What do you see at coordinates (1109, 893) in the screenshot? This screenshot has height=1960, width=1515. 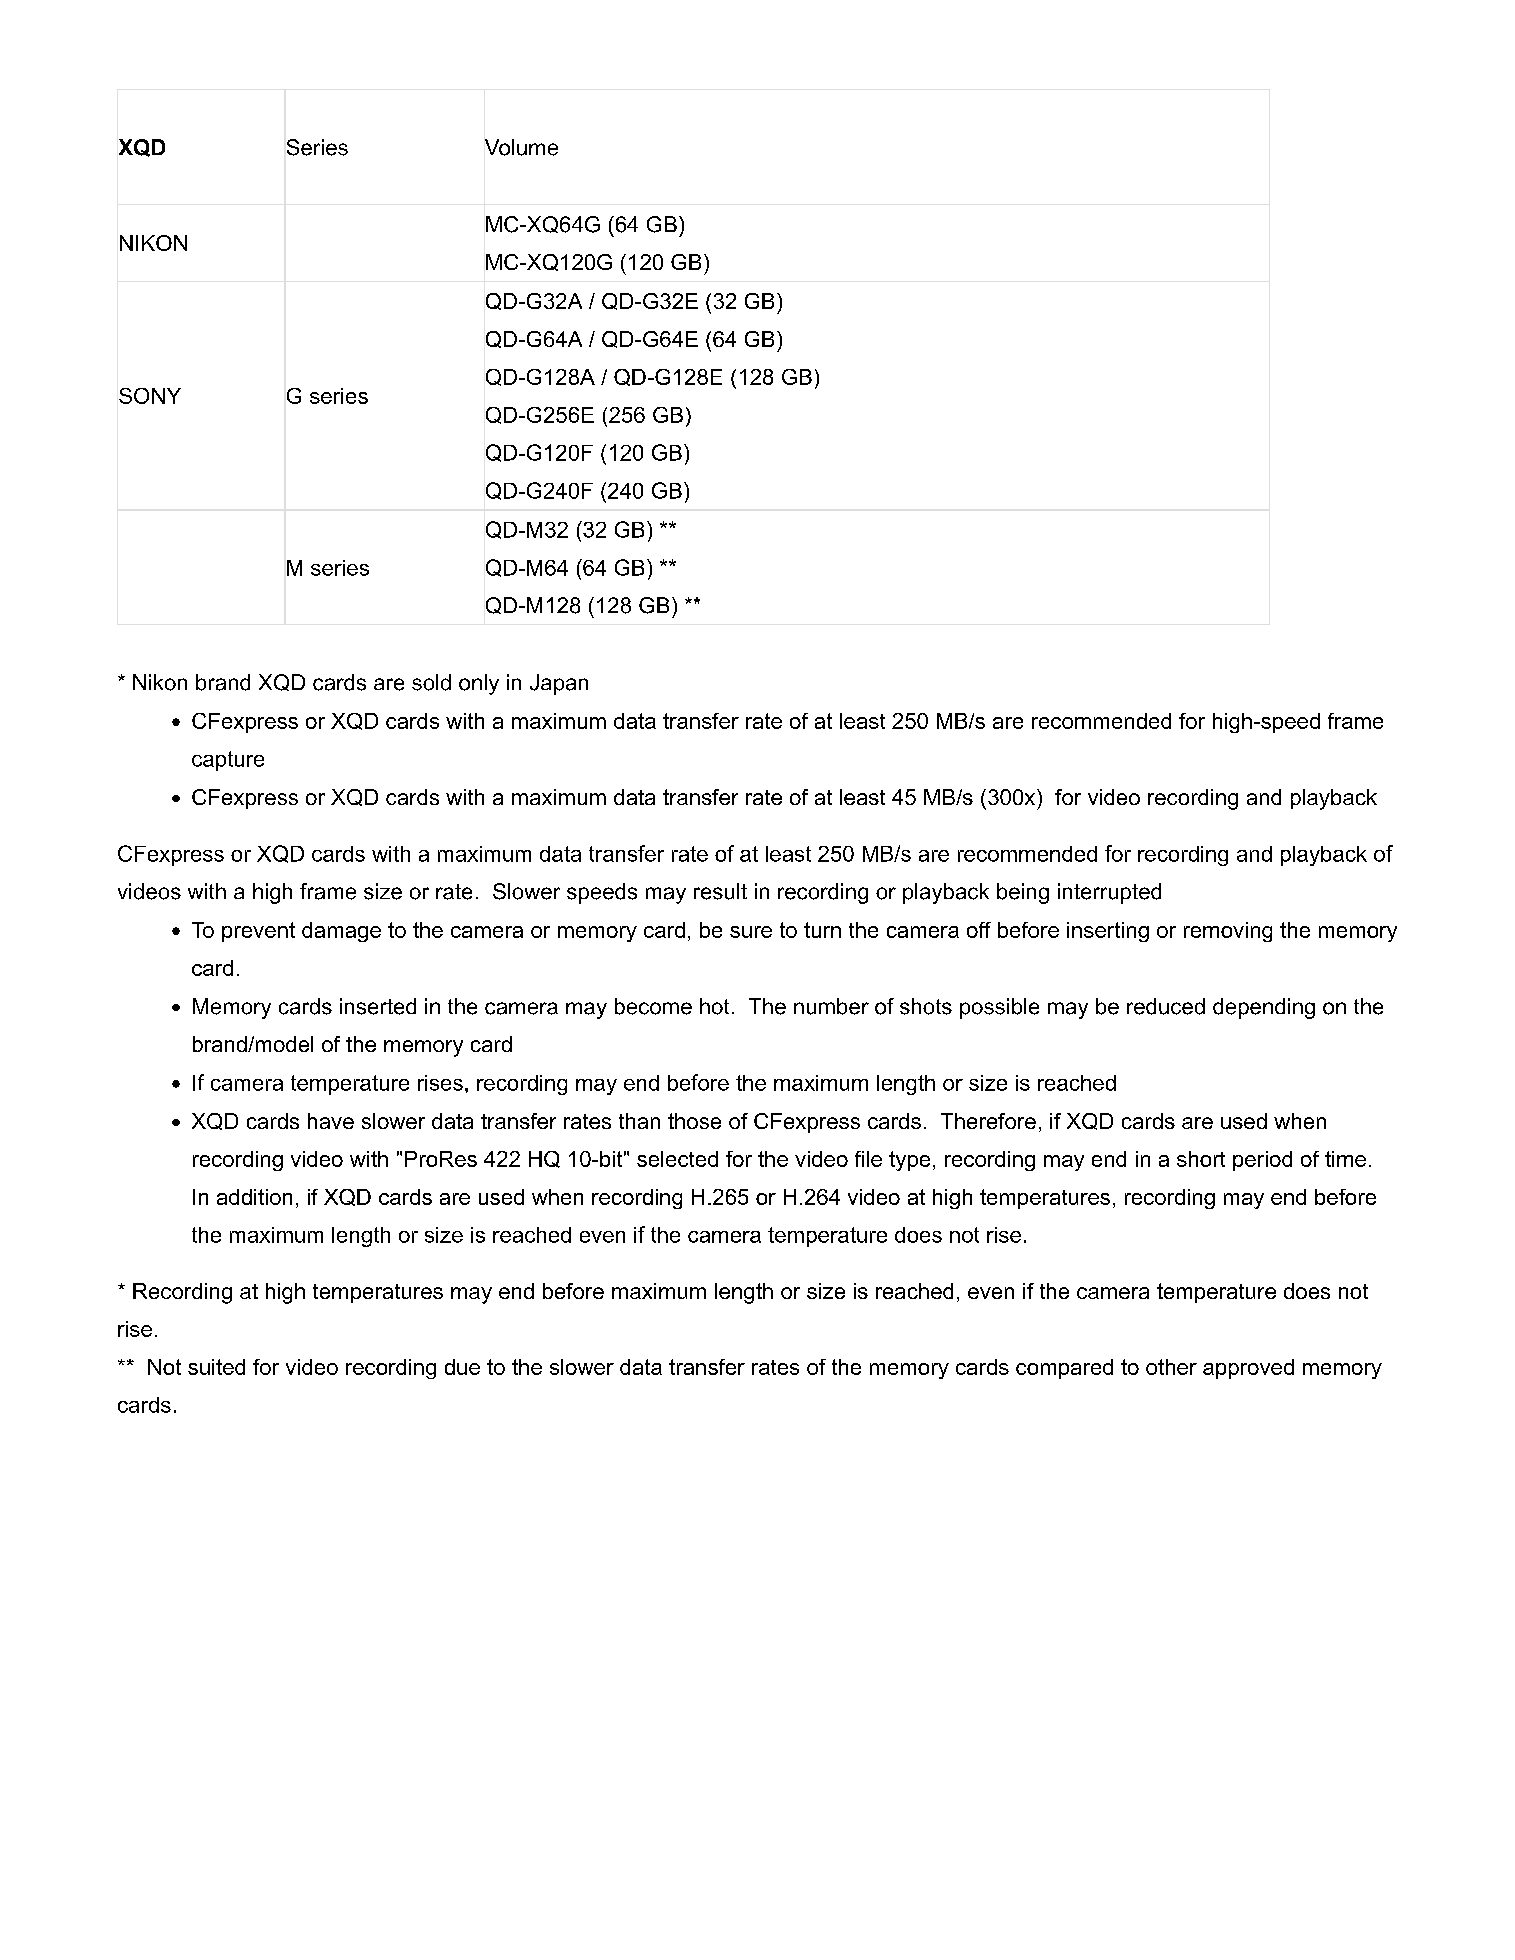 I see `interrupted` at bounding box center [1109, 893].
